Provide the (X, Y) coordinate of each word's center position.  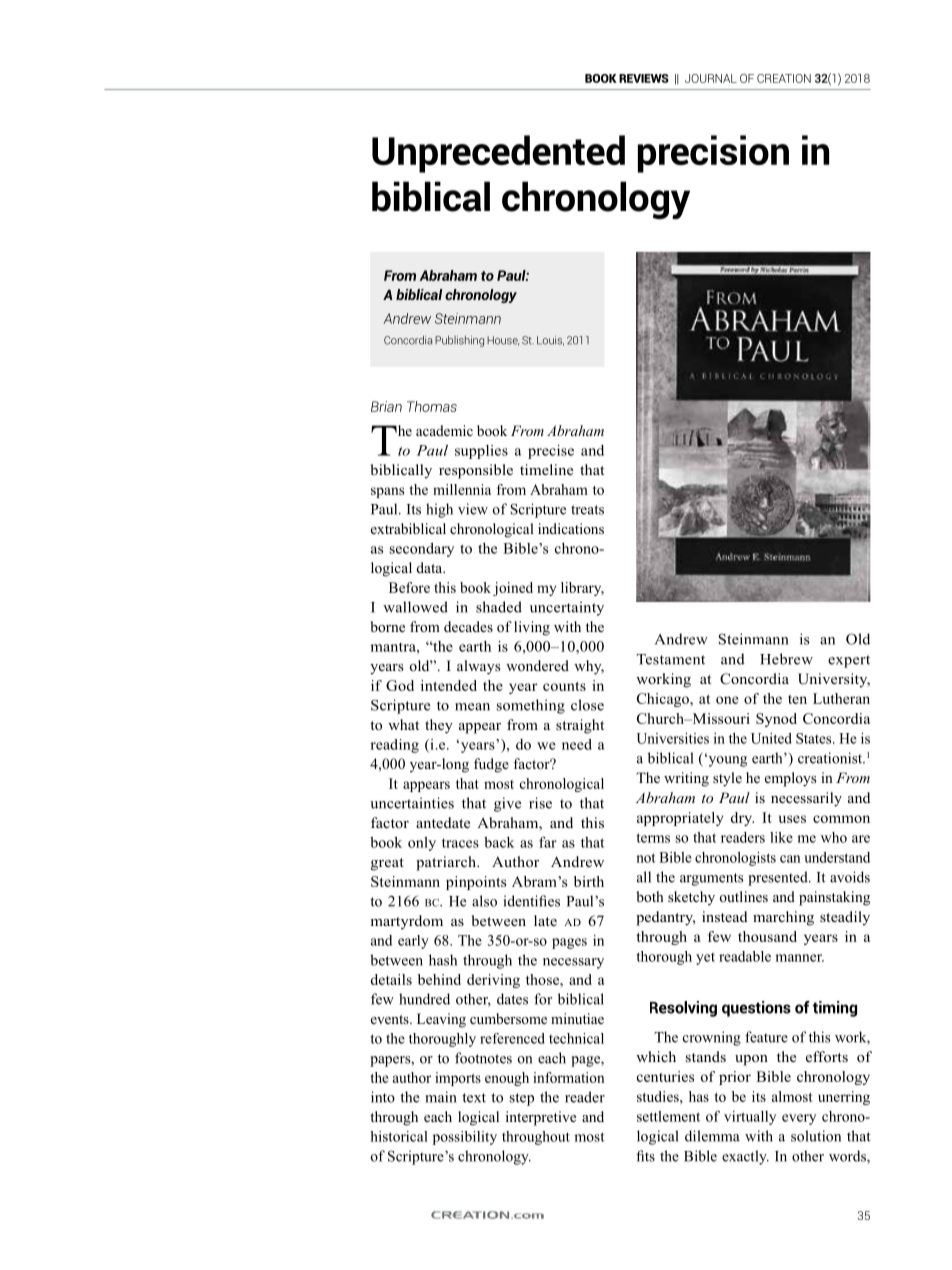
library (582, 589)
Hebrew (786, 659)
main (441, 1097)
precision (713, 154)
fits (645, 1156)
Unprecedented (498, 154)
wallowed (415, 607)
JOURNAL (711, 78)
